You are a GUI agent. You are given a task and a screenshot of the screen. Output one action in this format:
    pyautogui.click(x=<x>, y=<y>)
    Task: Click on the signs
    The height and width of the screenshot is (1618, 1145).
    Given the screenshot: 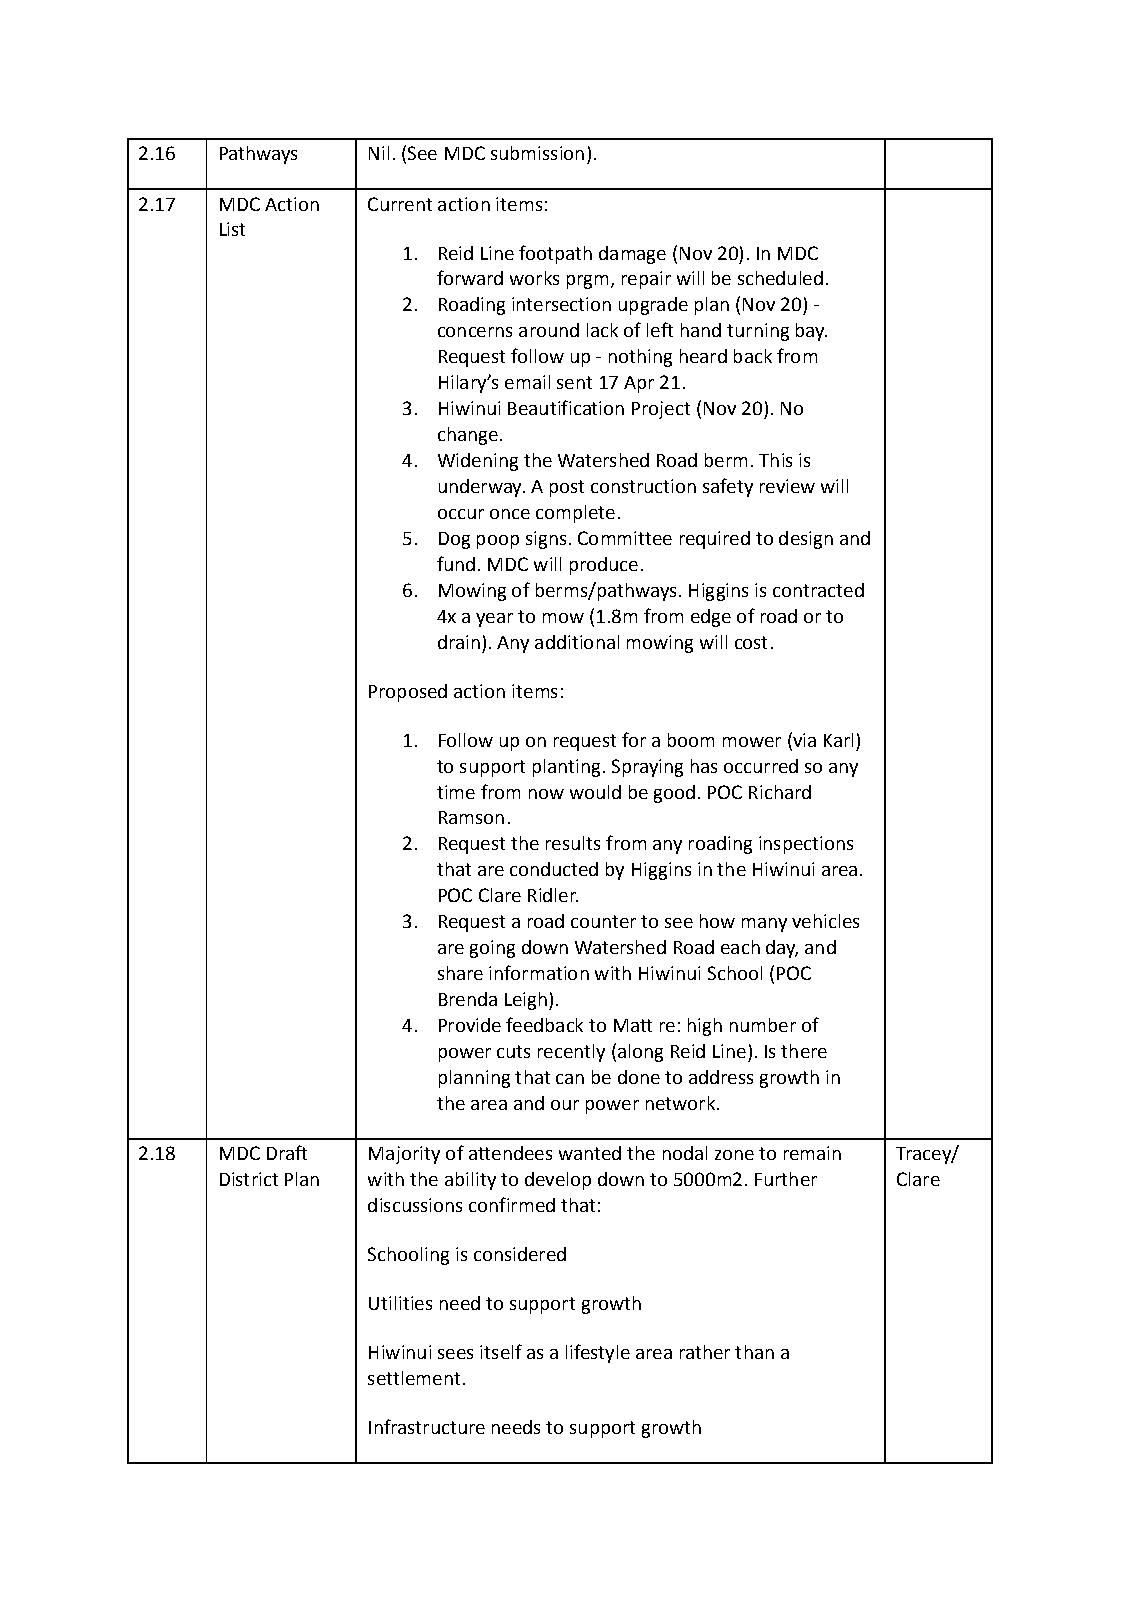 What is the action you would take?
    pyautogui.click(x=546, y=540)
